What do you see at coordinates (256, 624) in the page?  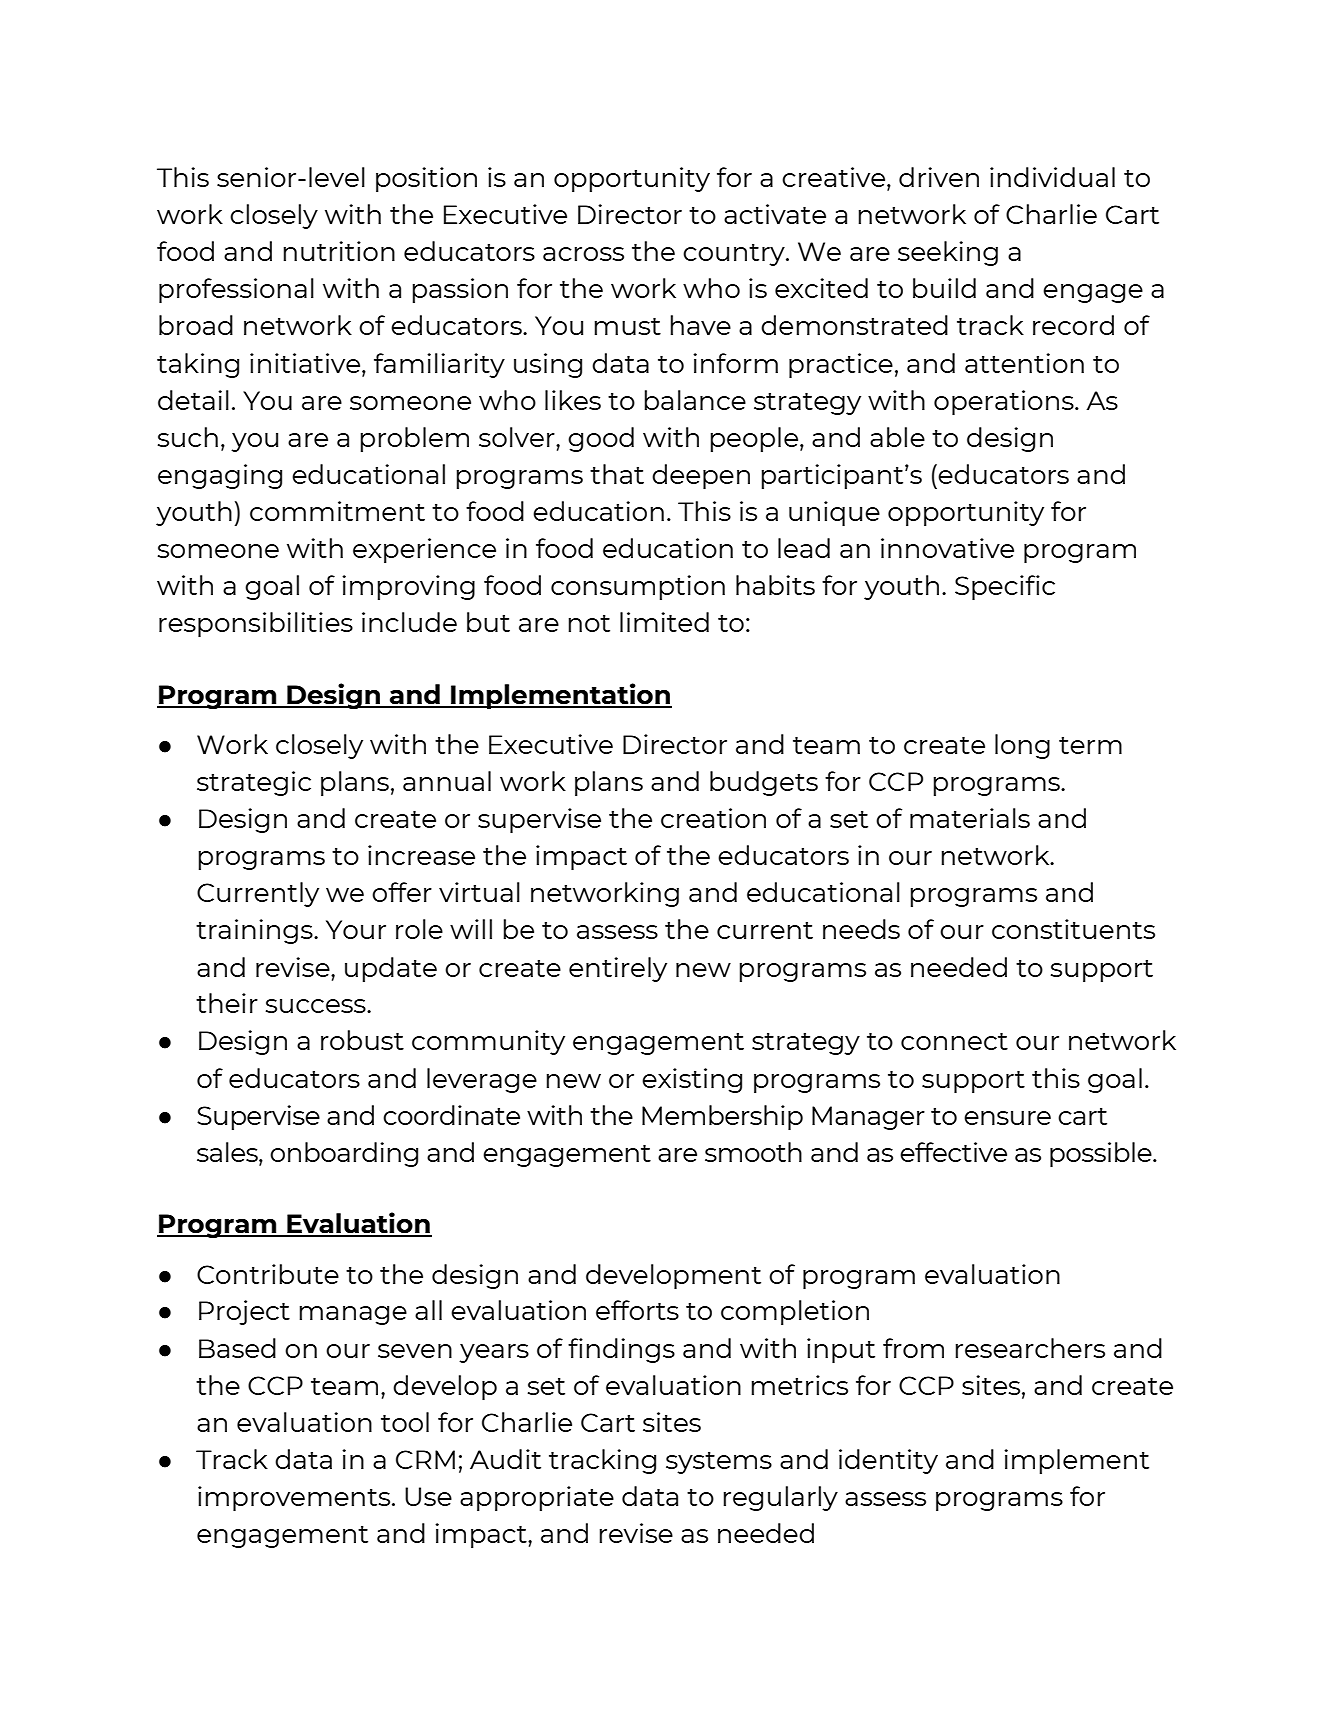 I see `responsibilities` at bounding box center [256, 624].
